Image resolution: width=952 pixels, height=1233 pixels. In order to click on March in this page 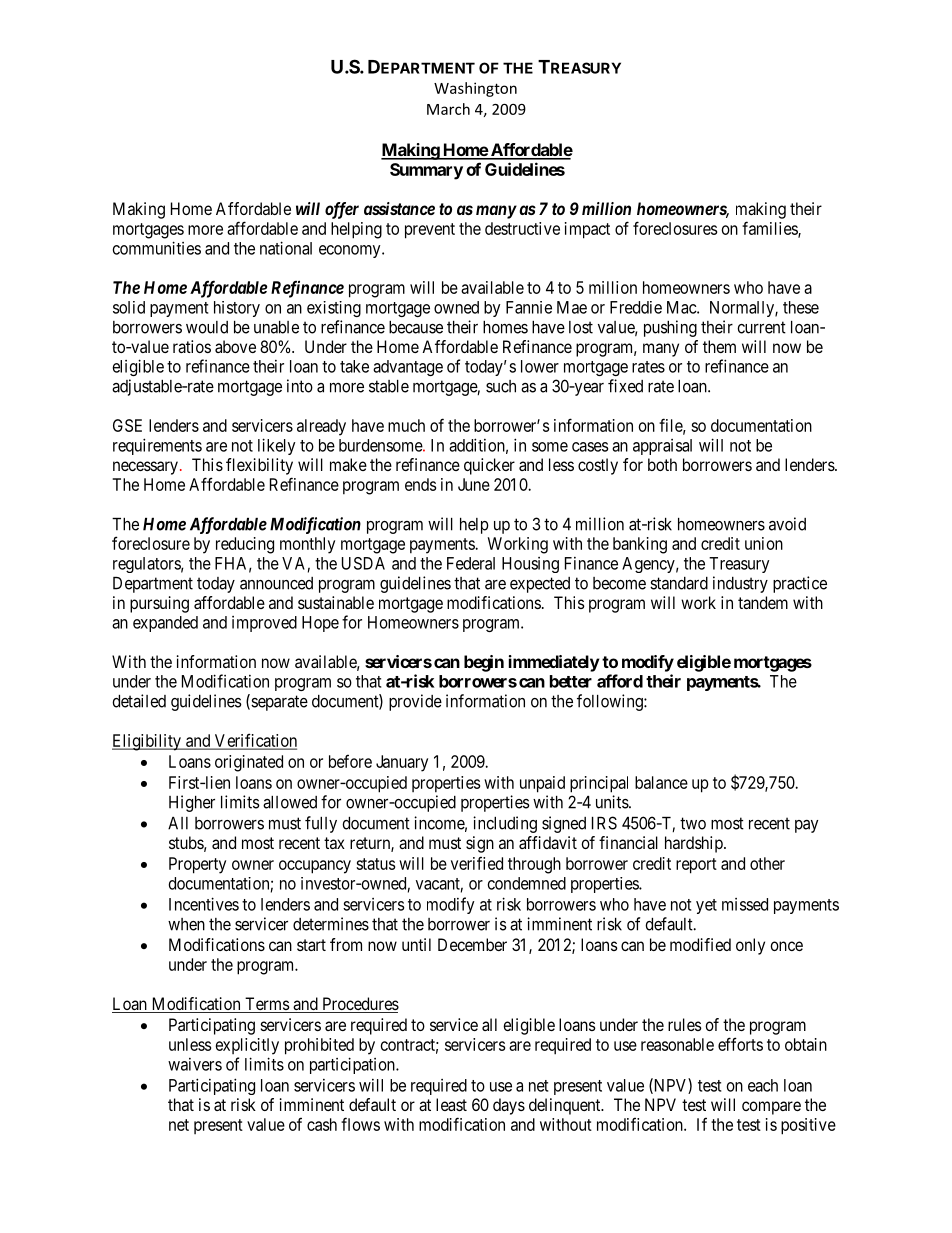, I will do `click(448, 109)`.
